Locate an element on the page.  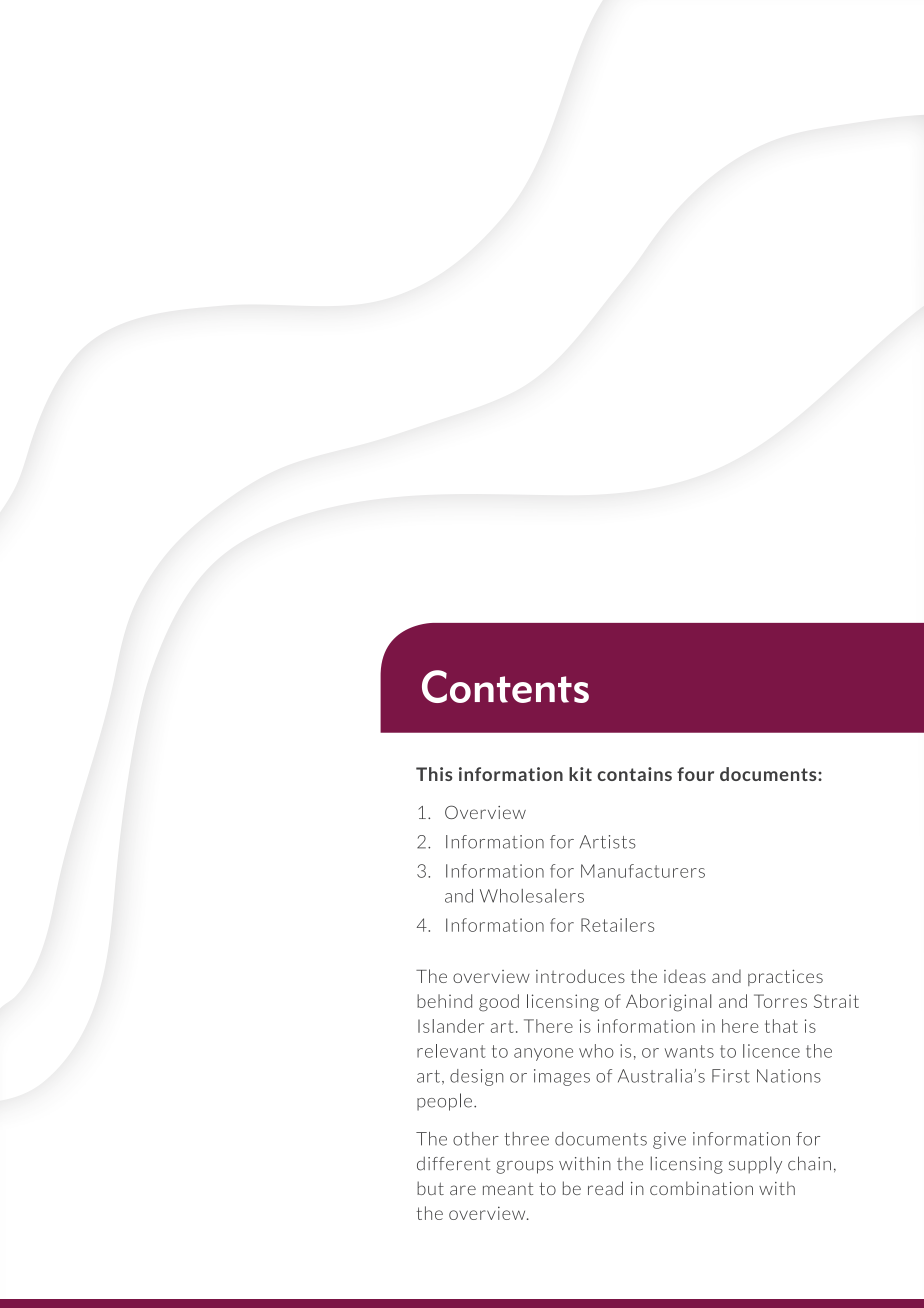
Manufacturers is located at coordinates (643, 871).
